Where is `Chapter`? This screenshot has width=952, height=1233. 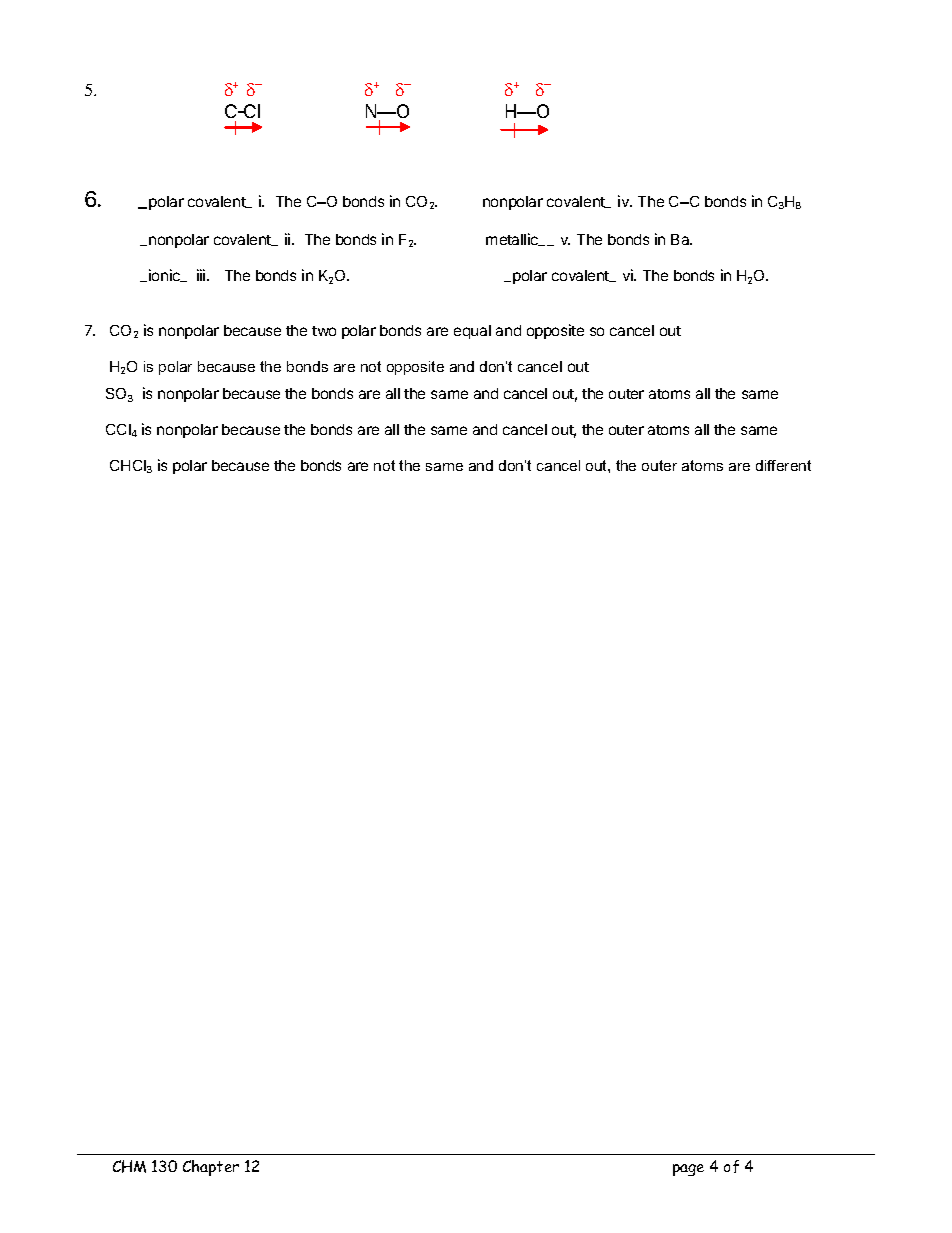
Chapter is located at coordinates (211, 1168).
